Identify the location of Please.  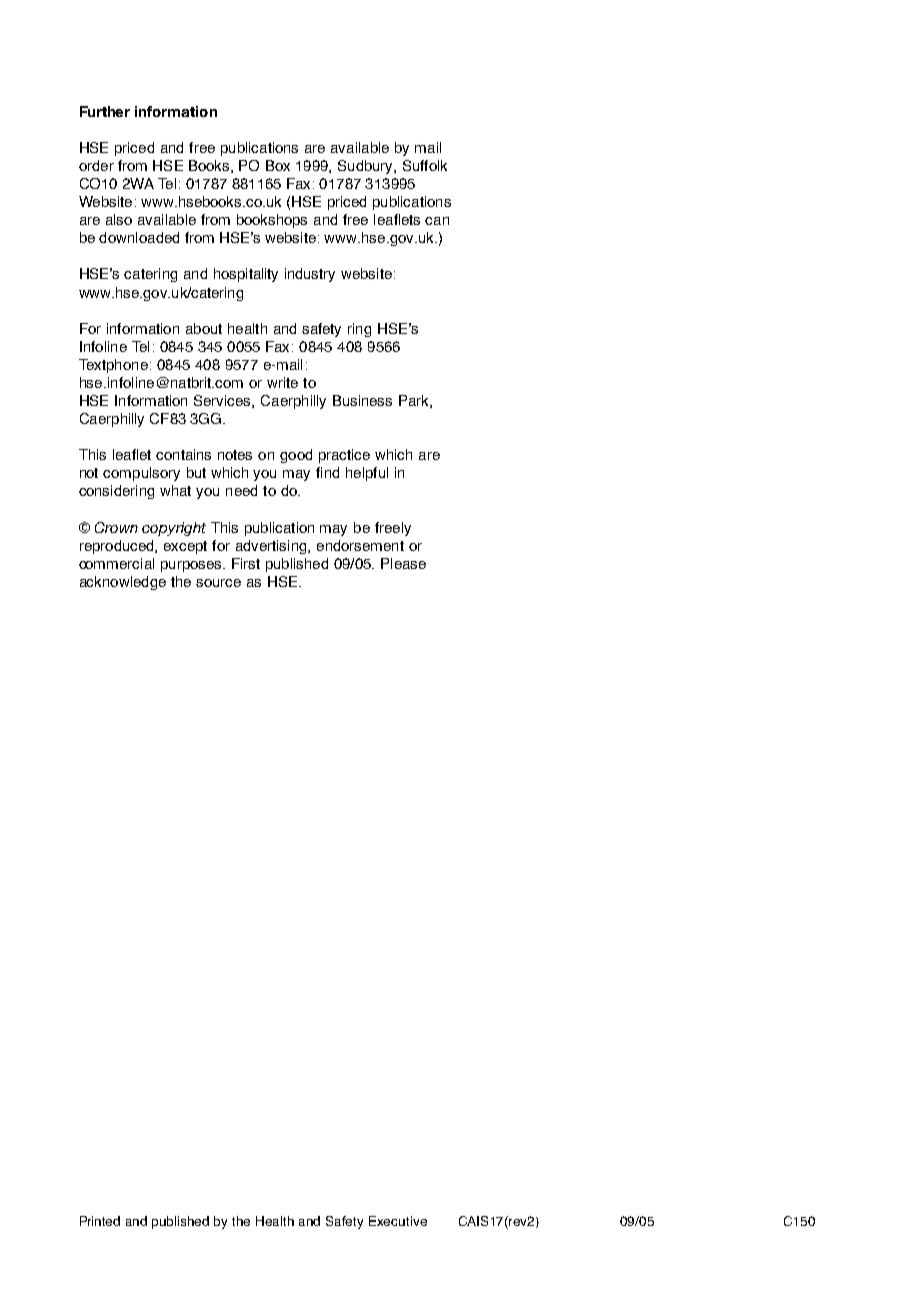
(403, 563).
